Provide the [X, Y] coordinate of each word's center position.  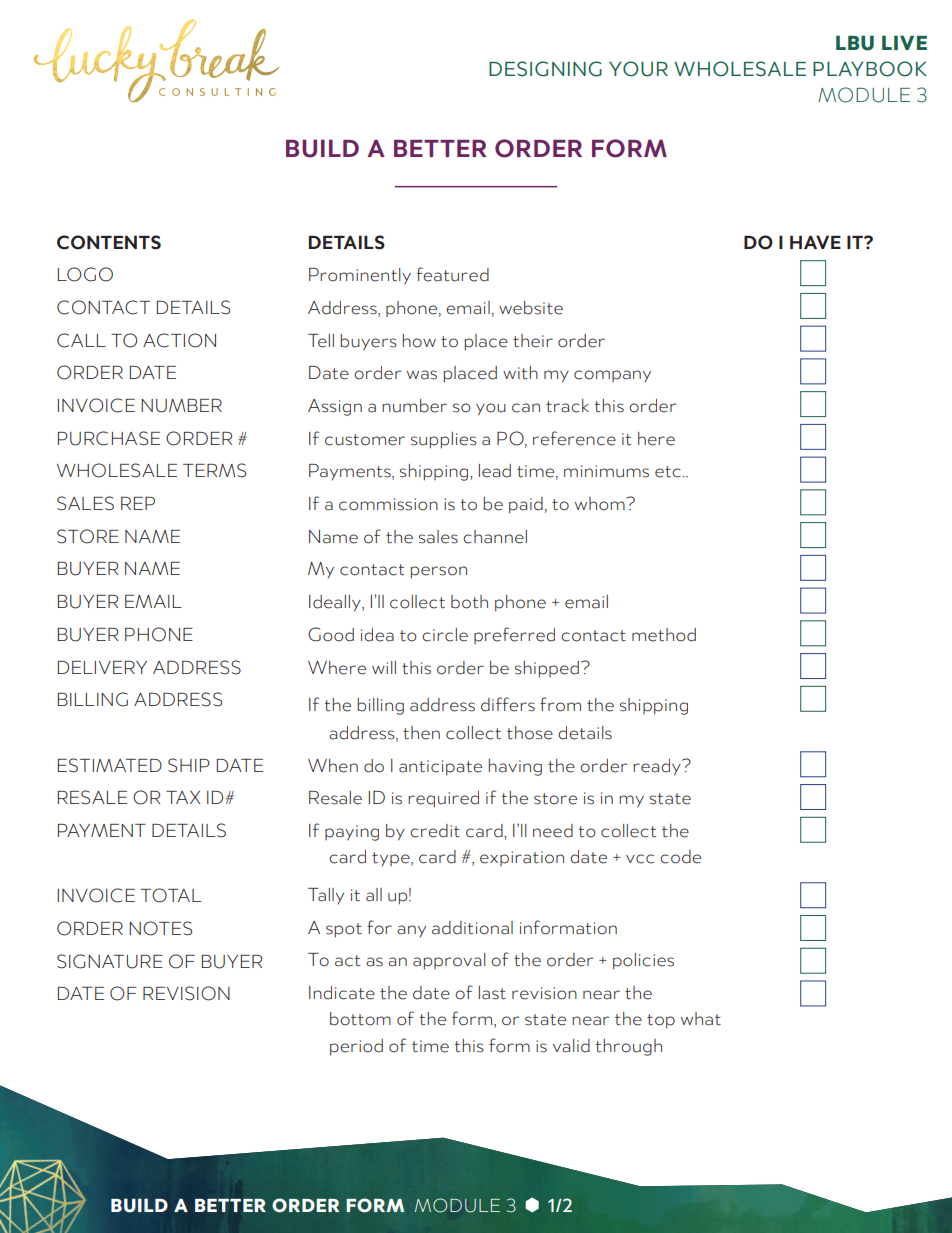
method [664, 635]
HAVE [815, 242]
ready [658, 767]
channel [495, 537]
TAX [183, 797]
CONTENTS [109, 242]
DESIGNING [545, 69]
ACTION [179, 340]
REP [138, 503]
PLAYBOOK [870, 69]
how [419, 341]
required [443, 799]
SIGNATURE [110, 961]
